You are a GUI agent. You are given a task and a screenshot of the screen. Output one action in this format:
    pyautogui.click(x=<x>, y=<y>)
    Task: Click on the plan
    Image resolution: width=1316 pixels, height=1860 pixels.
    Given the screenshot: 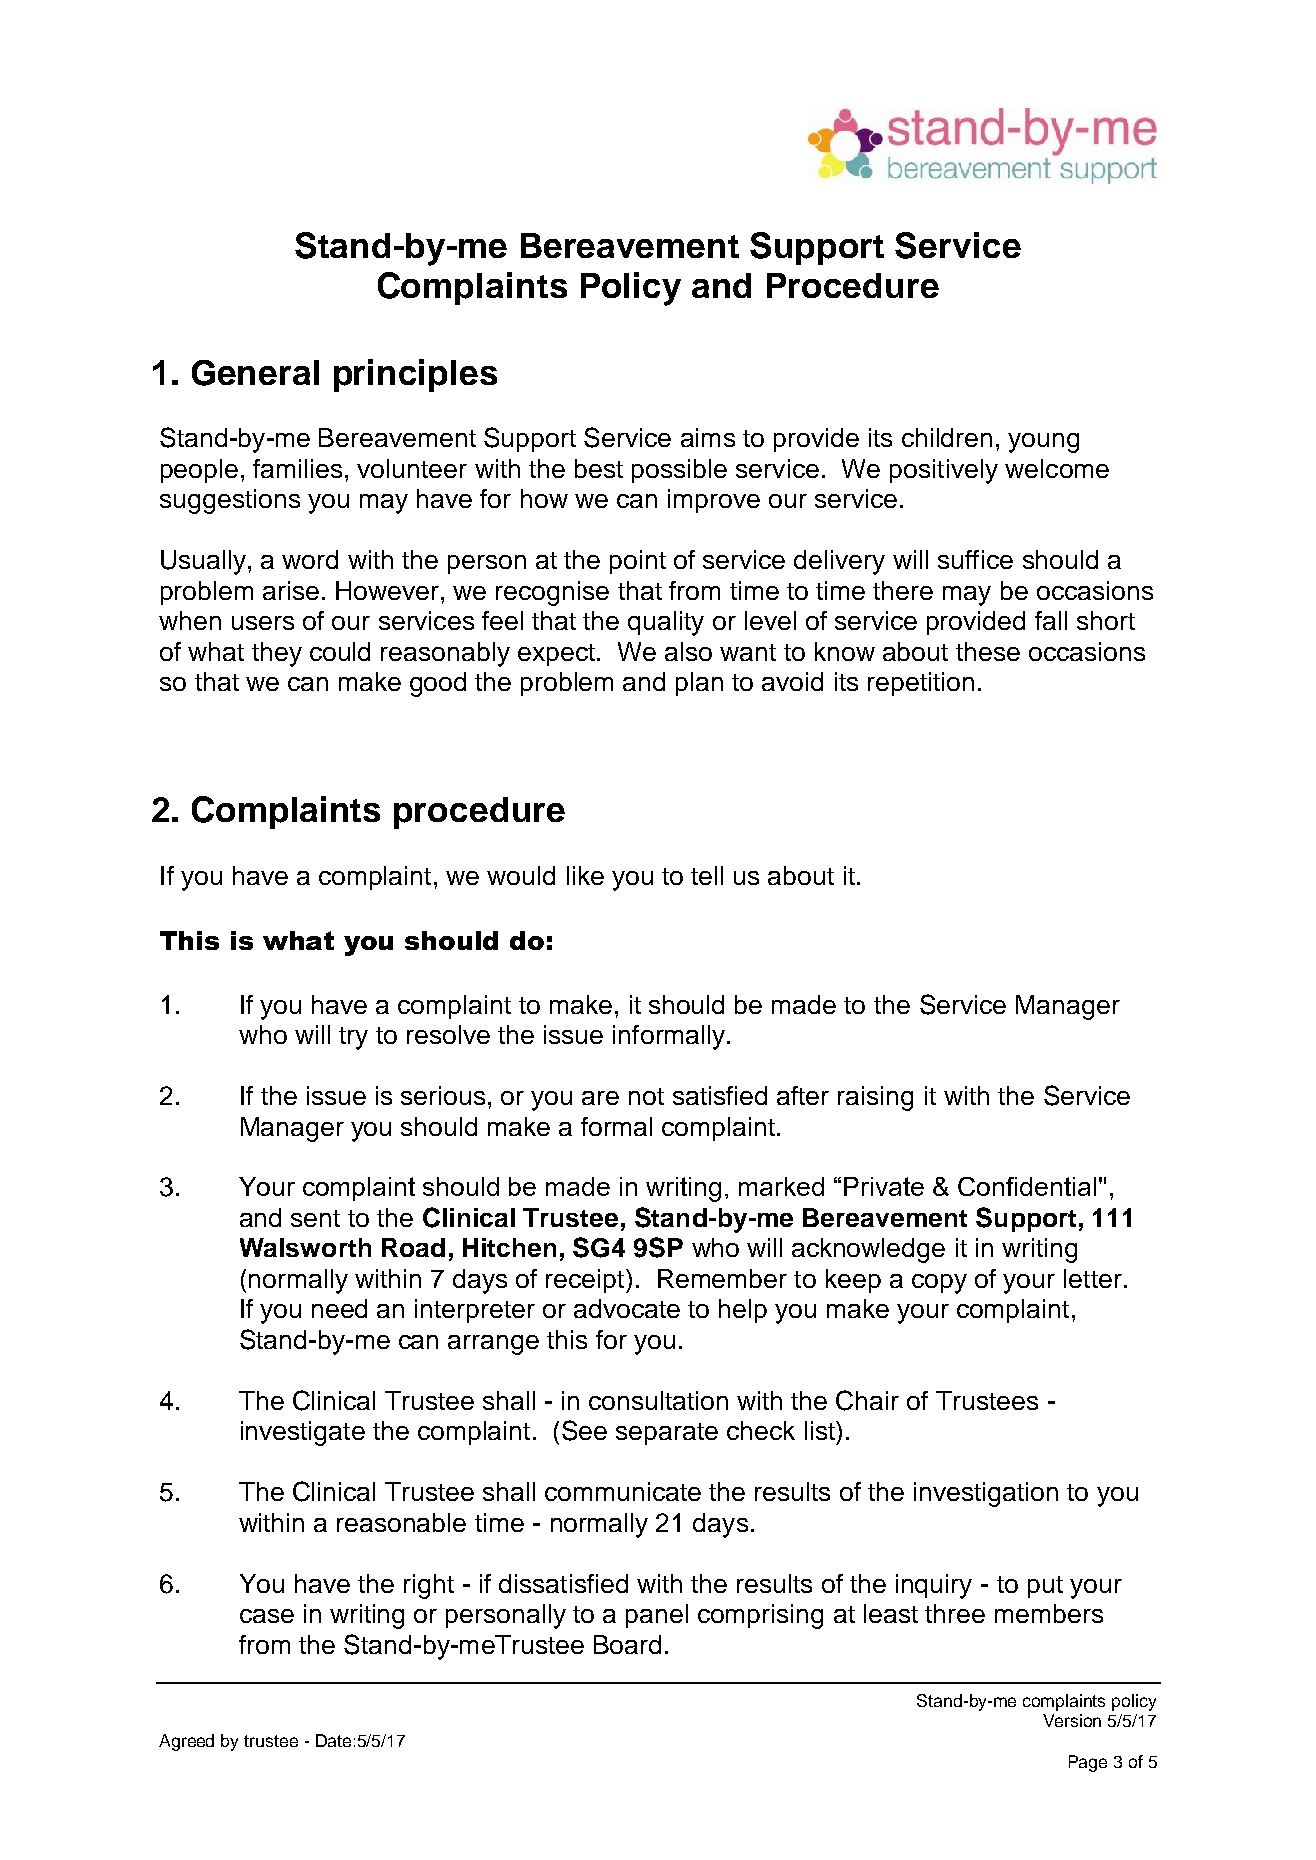 What is the action you would take?
    pyautogui.click(x=699, y=684)
